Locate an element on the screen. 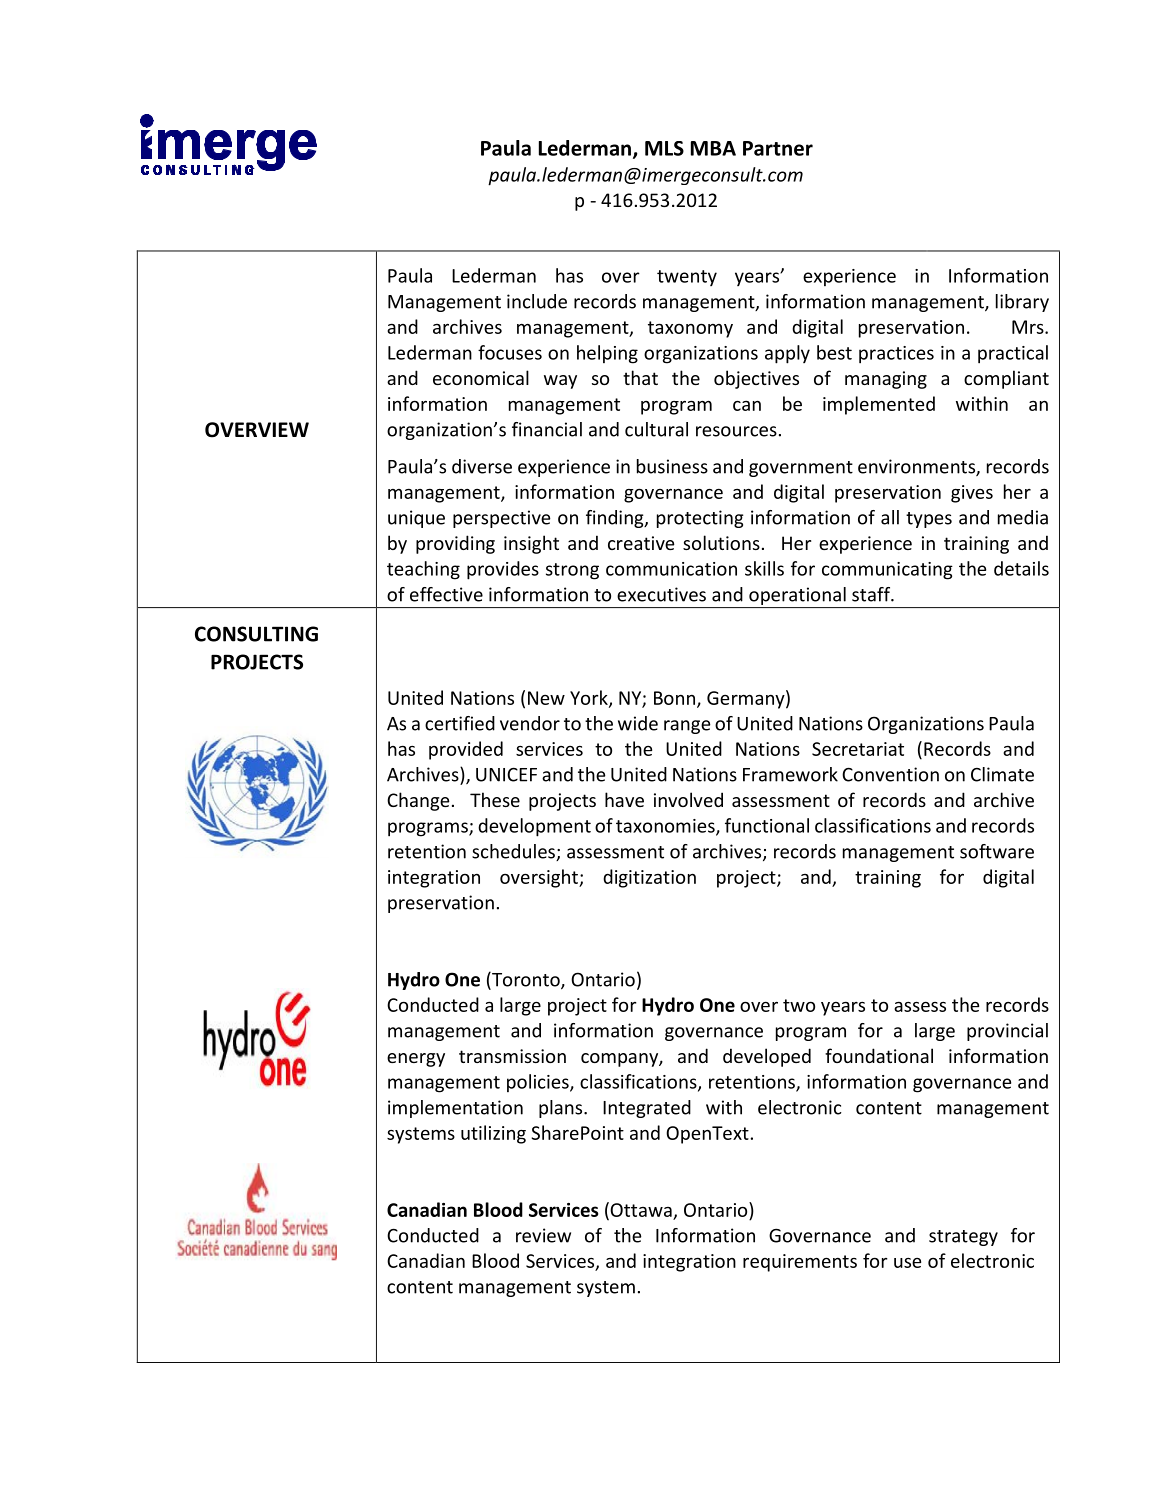 The height and width of the screenshot is (1510, 1167). review is located at coordinates (543, 1235).
